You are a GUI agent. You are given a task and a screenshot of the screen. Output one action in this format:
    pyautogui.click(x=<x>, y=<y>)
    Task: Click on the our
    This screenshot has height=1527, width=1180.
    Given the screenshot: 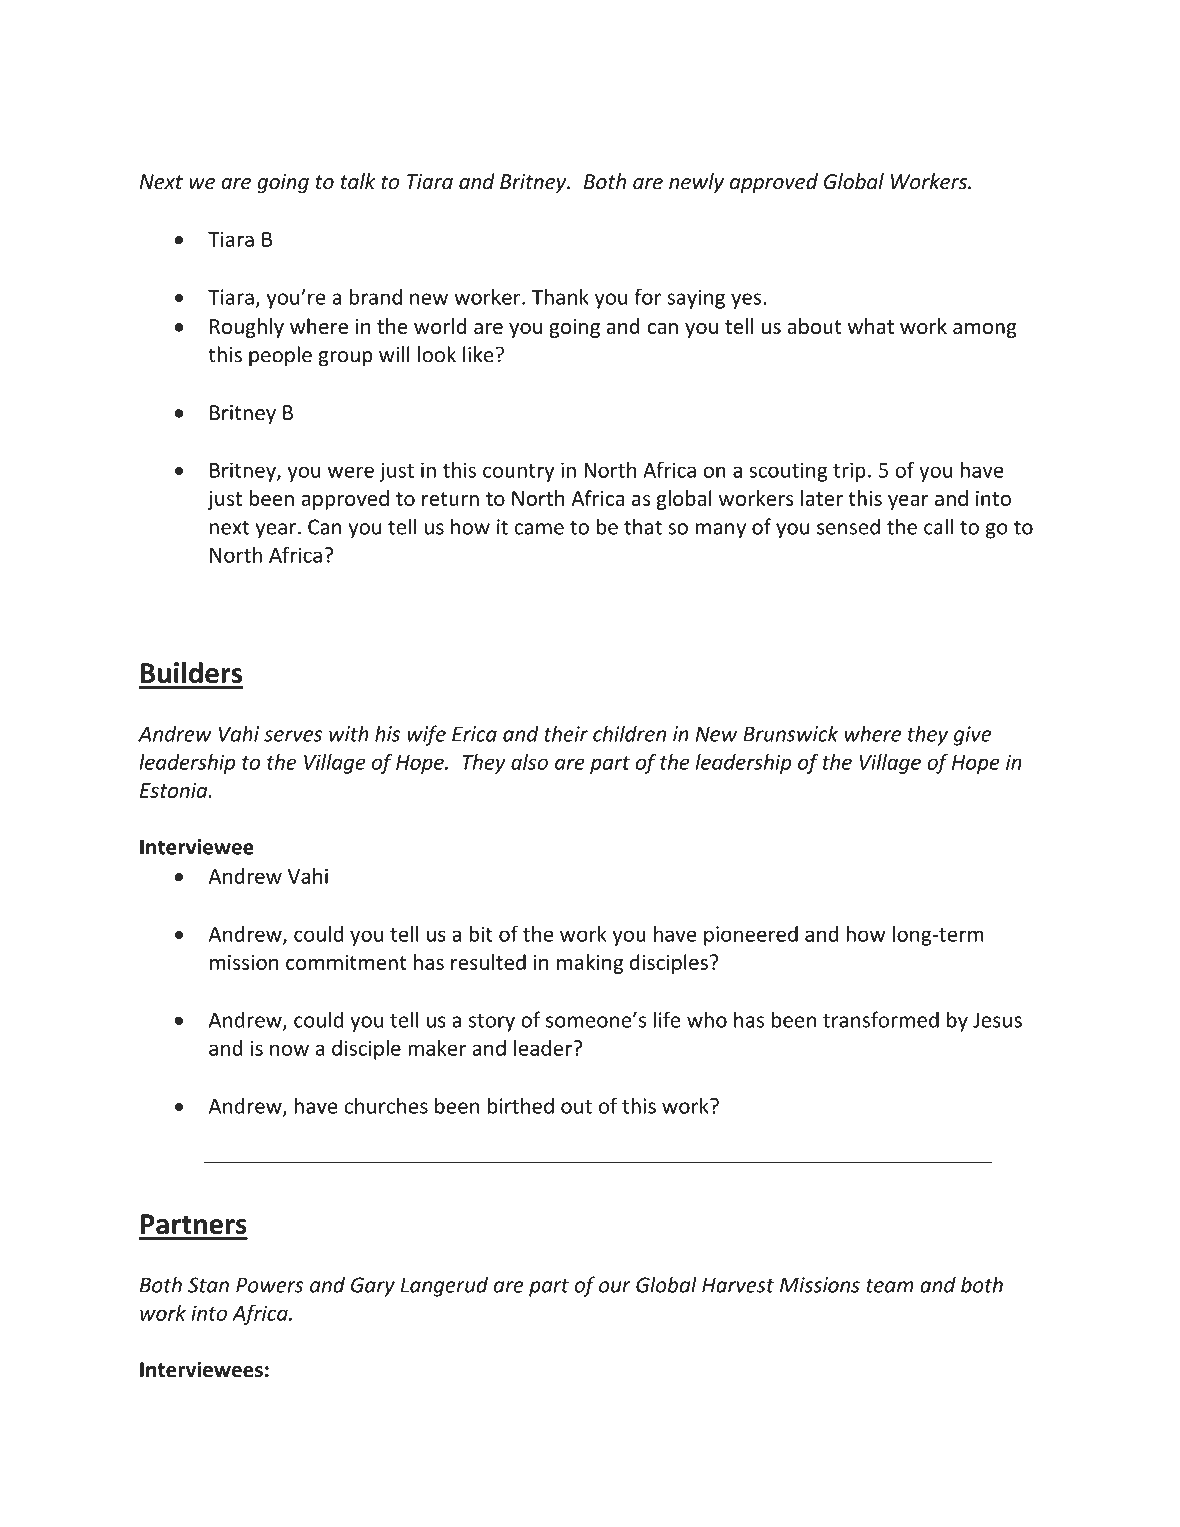 What is the action you would take?
    pyautogui.click(x=615, y=1287)
